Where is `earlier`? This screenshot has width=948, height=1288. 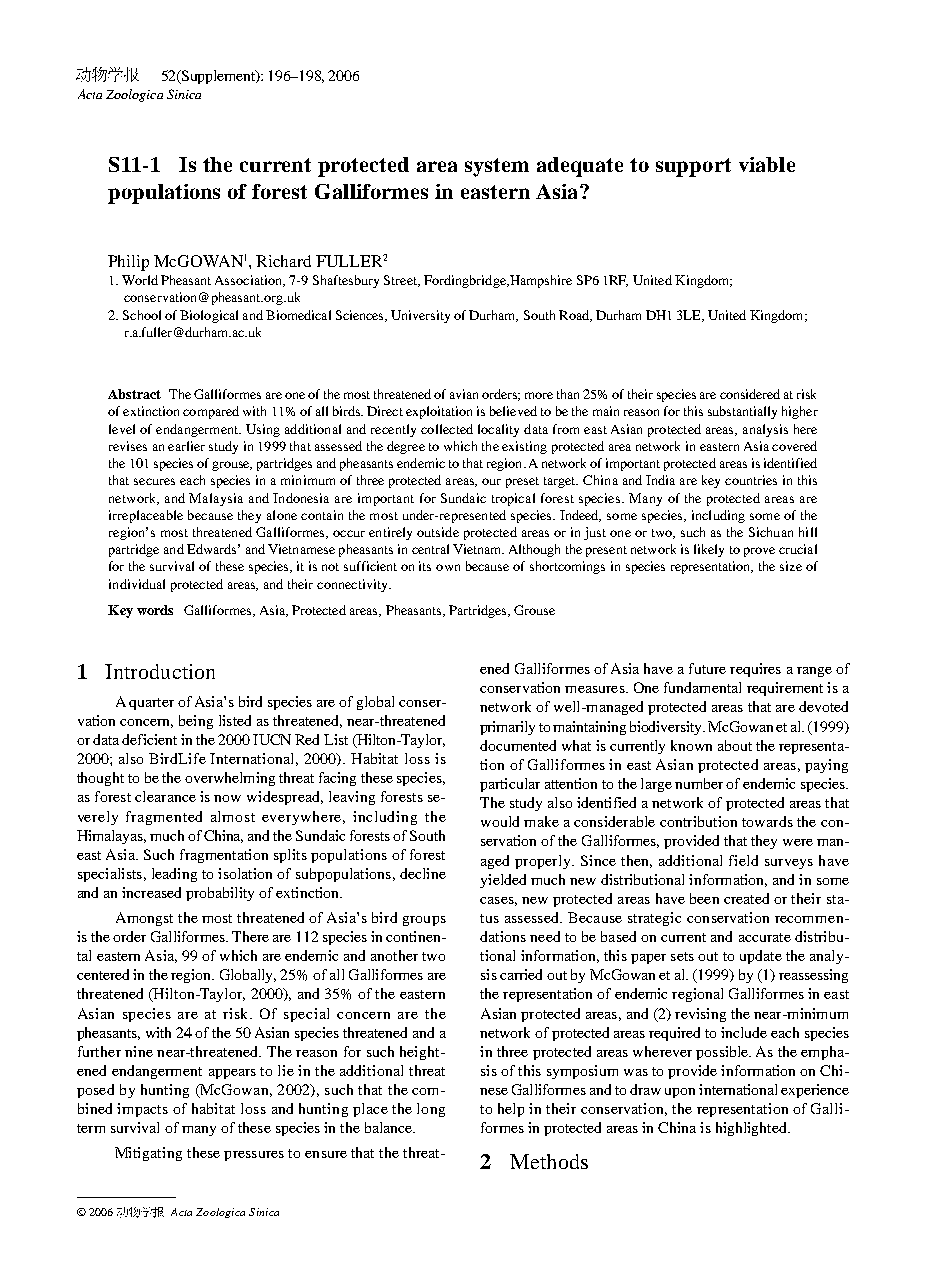 earlier is located at coordinates (186, 446).
